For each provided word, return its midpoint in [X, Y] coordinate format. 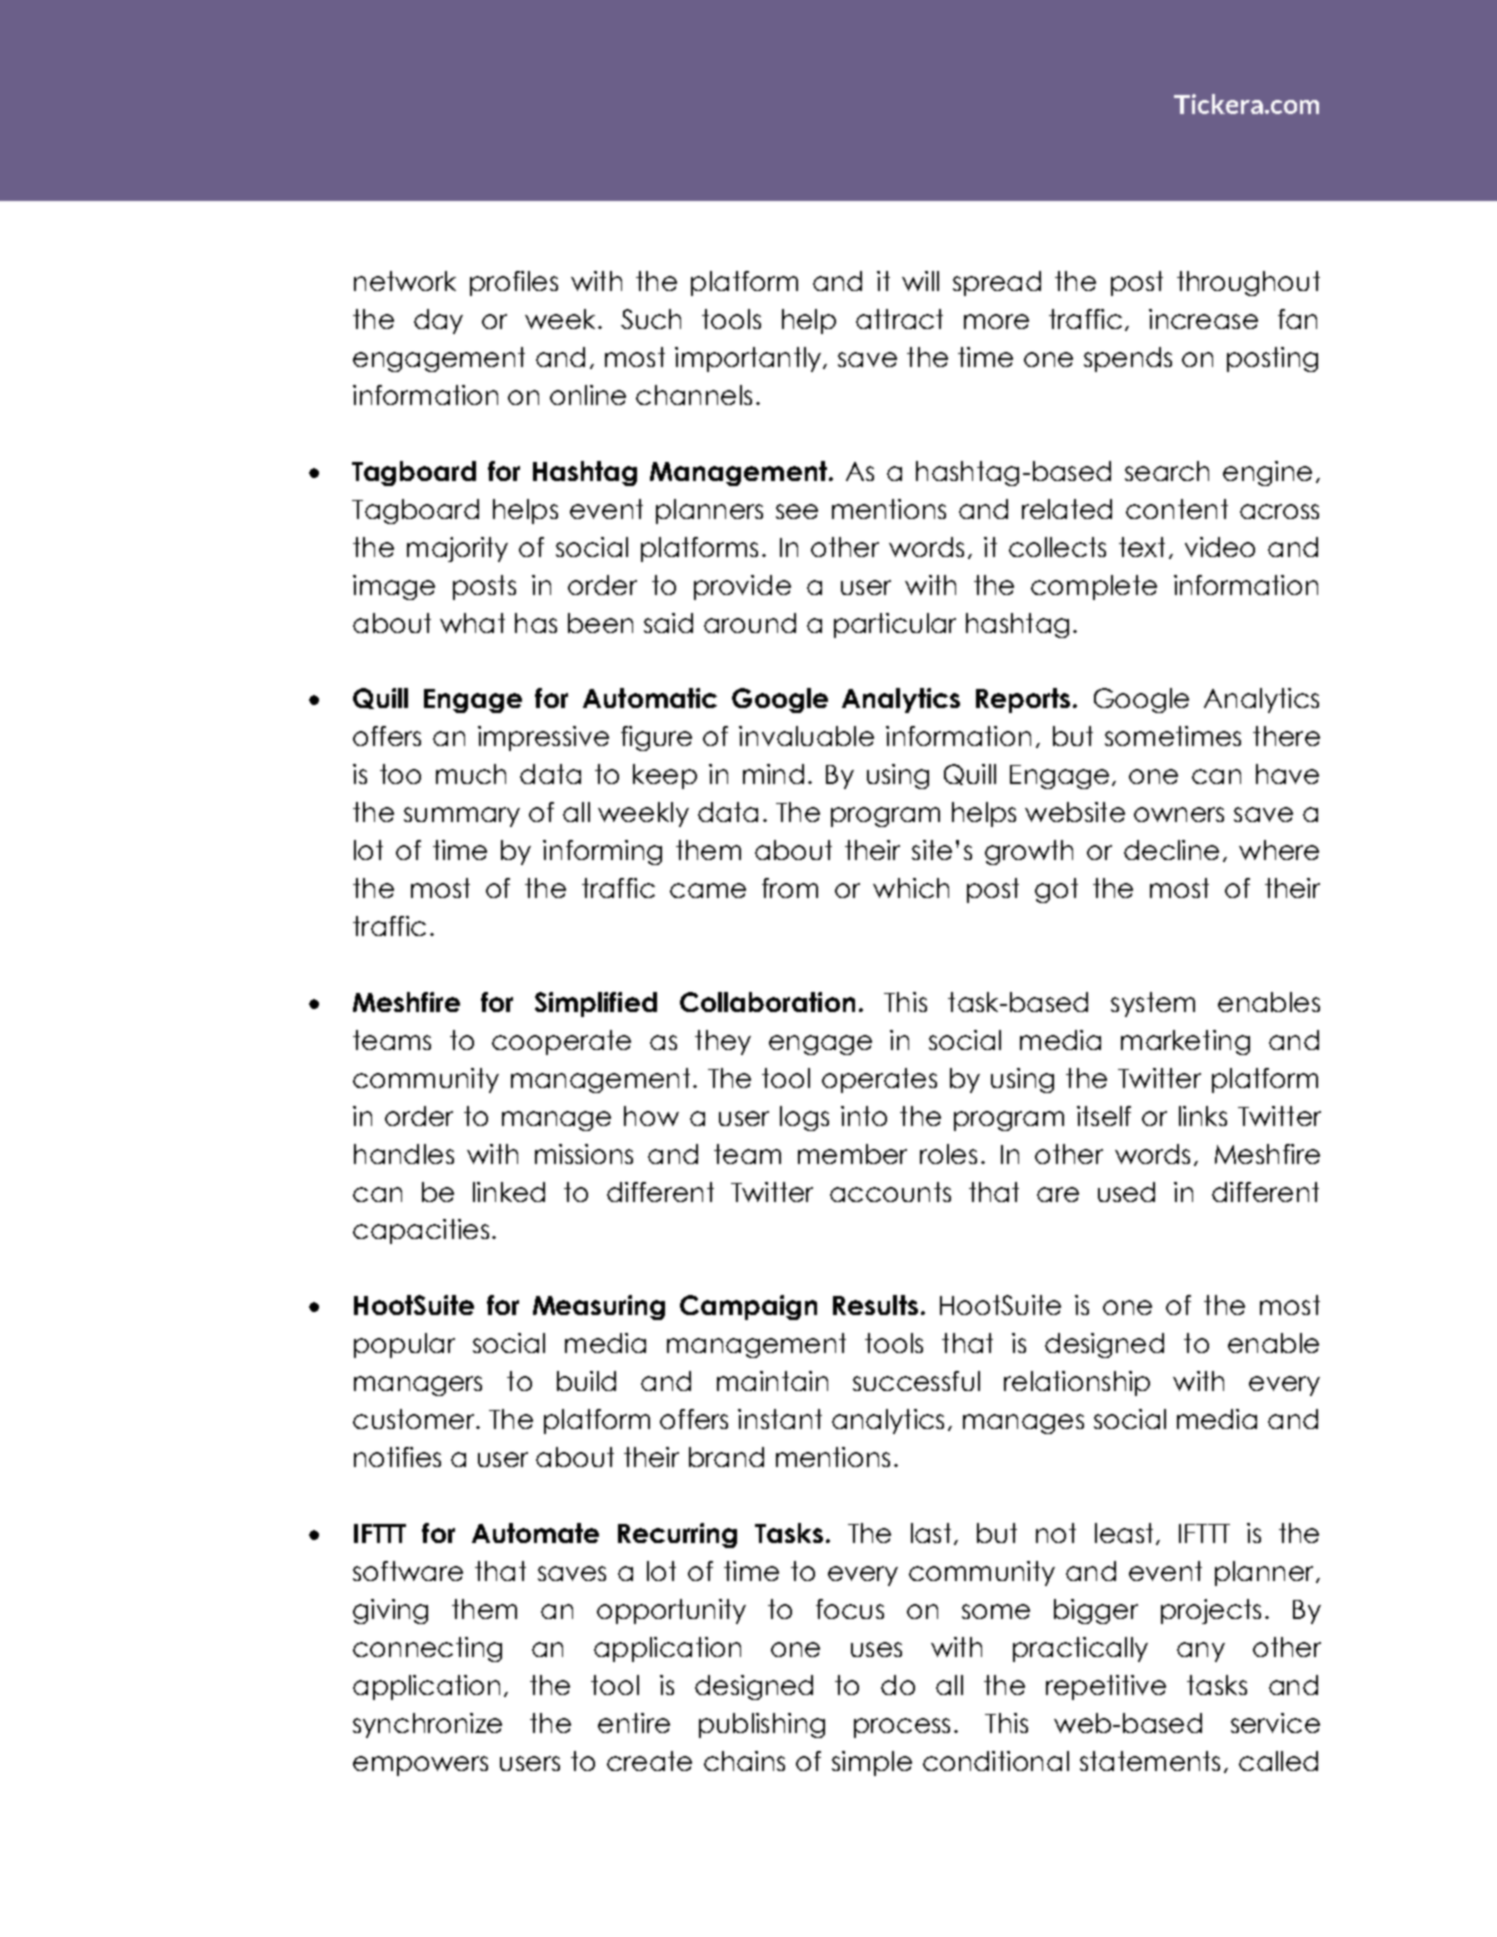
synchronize [427, 1725]
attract [899, 319]
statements [1150, 1761]
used [1126, 1192]
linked [509, 1192]
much [471, 774]
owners [1179, 814]
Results [875, 1305]
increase [1203, 319]
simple [872, 1763]
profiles [514, 283]
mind [773, 774]
